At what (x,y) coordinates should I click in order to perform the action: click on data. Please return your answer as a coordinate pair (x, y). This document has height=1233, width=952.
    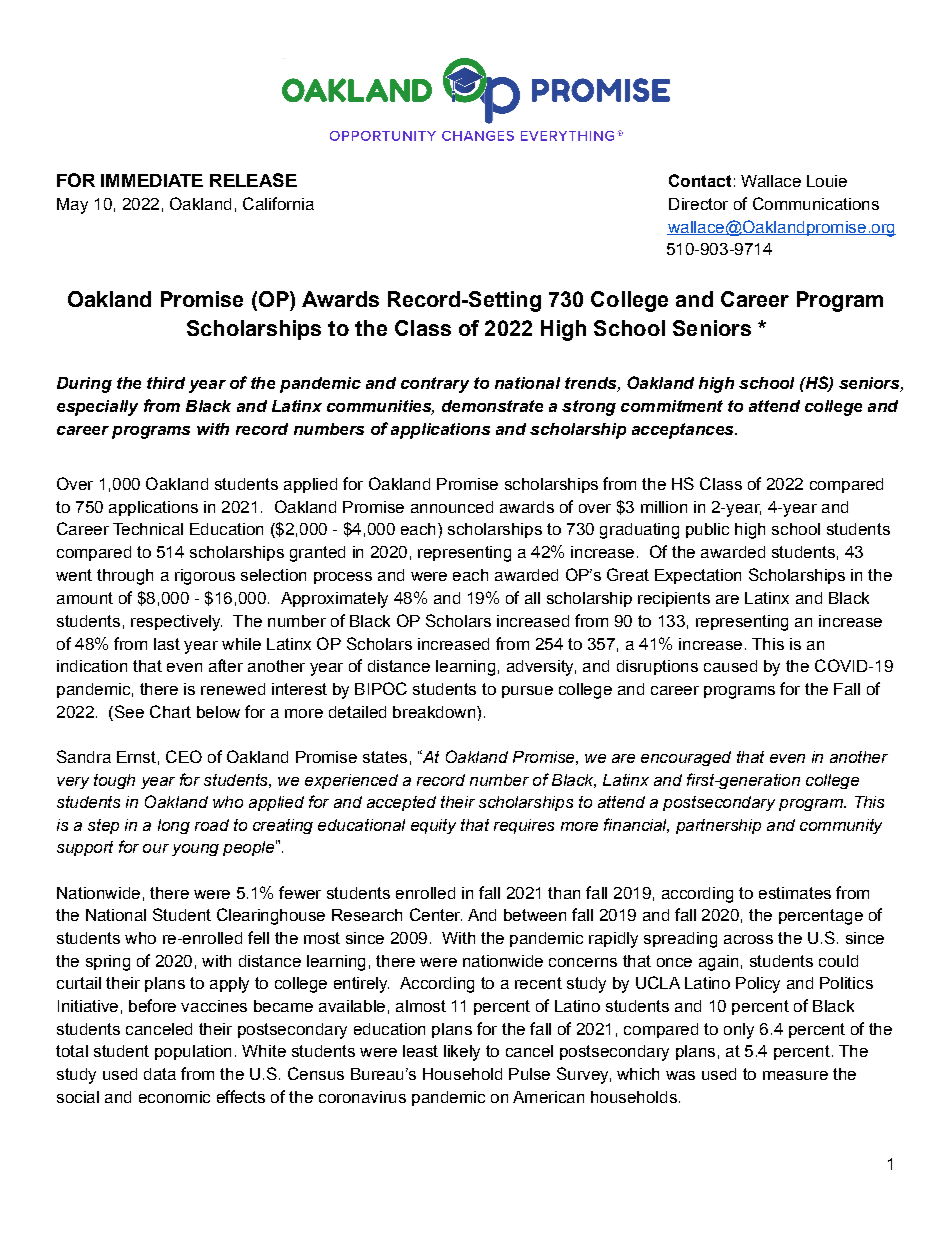
    Looking at the image, I should click on (160, 1074).
